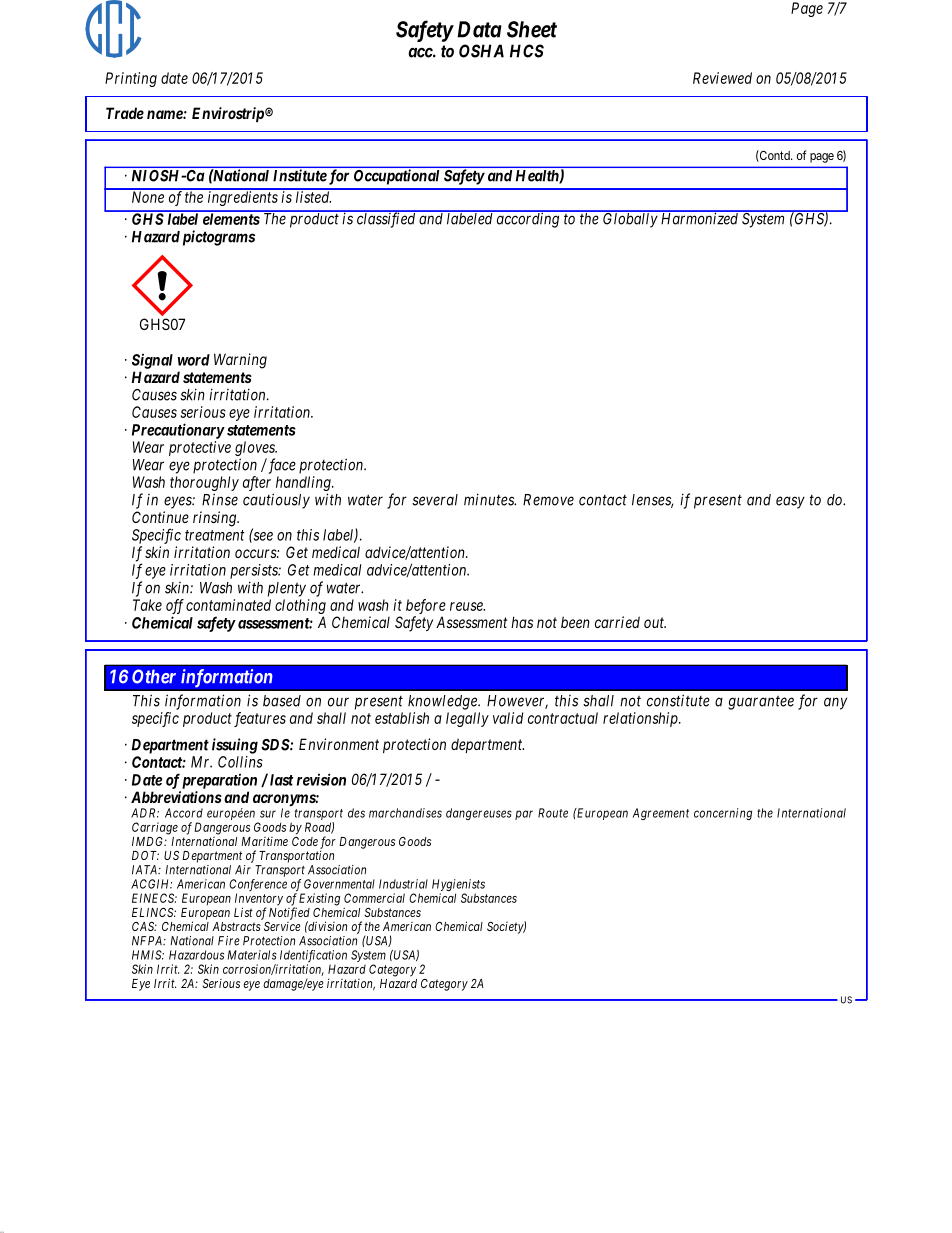 The image size is (952, 1233). I want to click on Reviewed, so click(722, 78).
